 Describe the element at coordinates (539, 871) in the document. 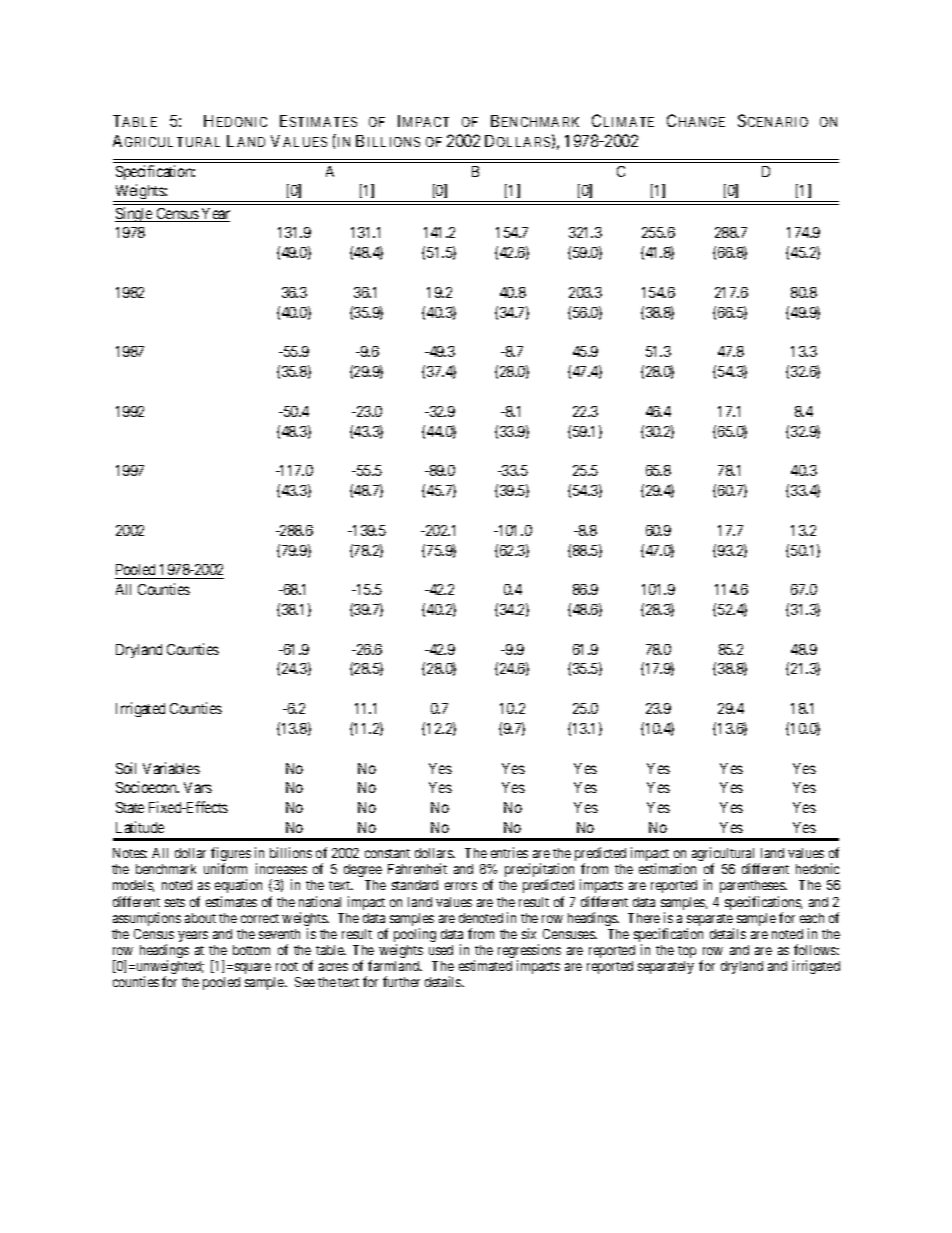

I see `precipitation` at that location.
